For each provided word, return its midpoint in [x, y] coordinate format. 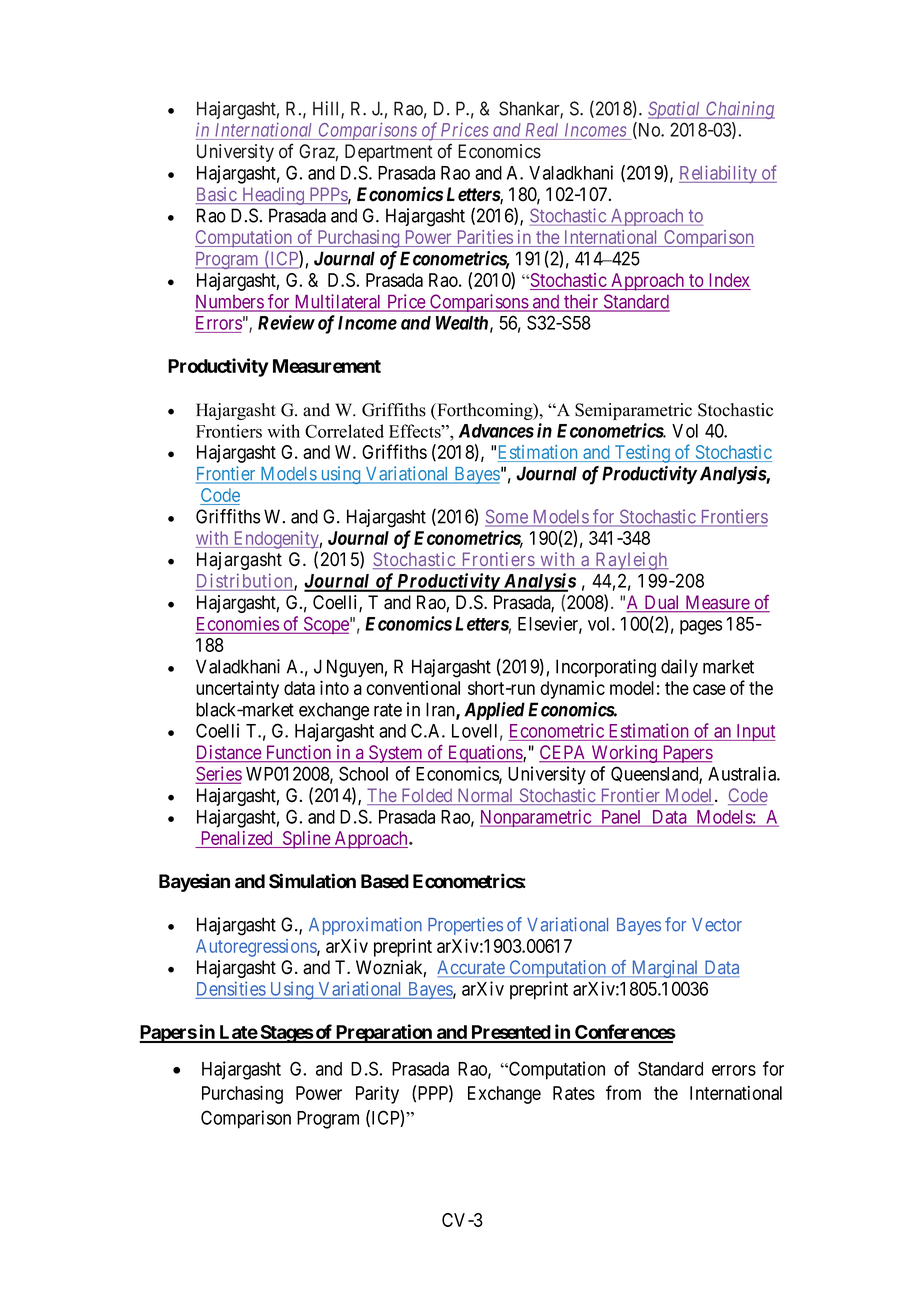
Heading [273, 196]
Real [542, 130]
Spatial [675, 110]
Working [624, 754]
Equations [484, 754]
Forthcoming [485, 411]
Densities [231, 988]
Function [298, 753]
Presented [510, 1033]
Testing [642, 454]
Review [286, 322]
